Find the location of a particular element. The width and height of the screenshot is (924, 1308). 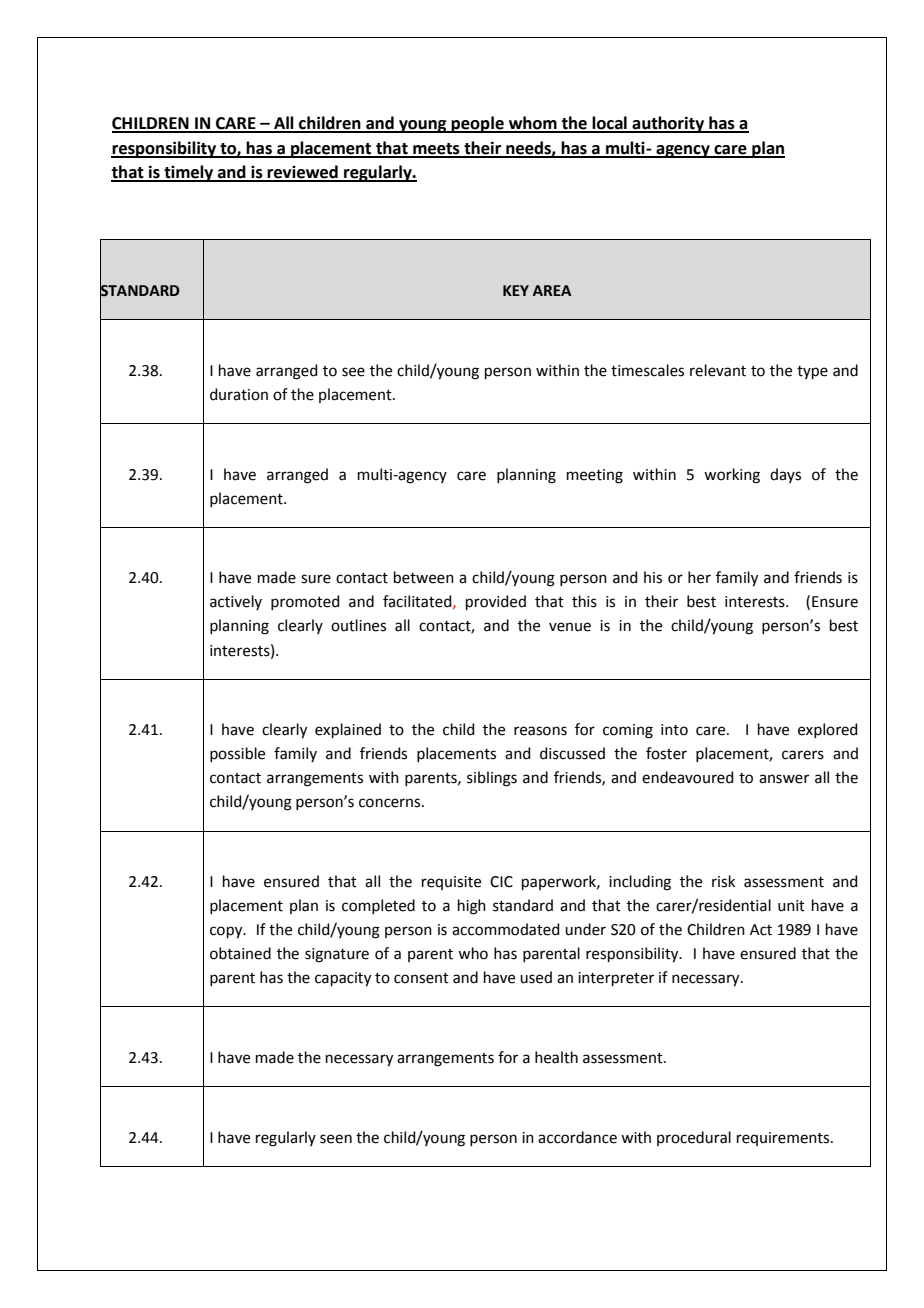

provided is located at coordinates (496, 602).
